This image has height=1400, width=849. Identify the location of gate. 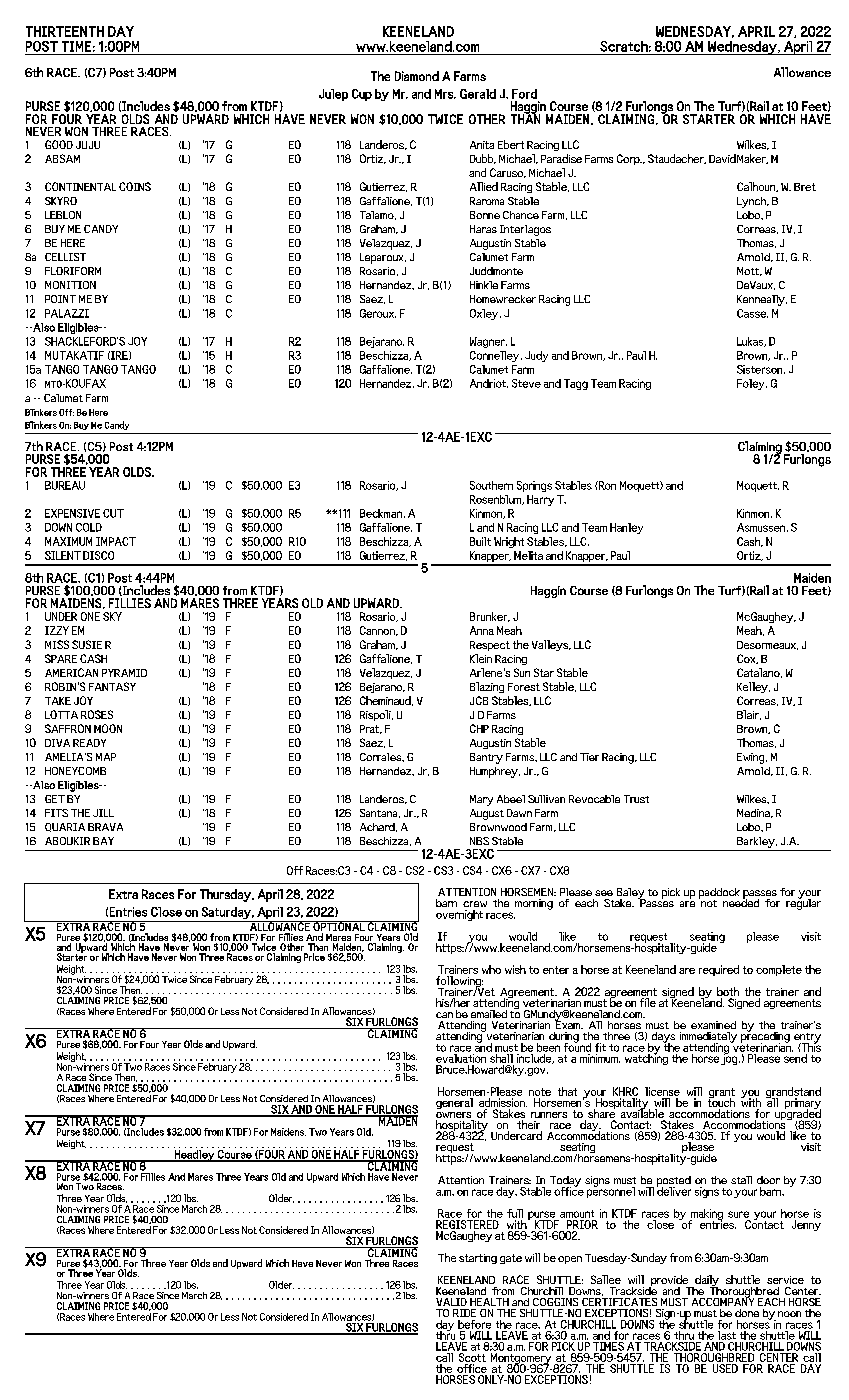
(511, 1259).
